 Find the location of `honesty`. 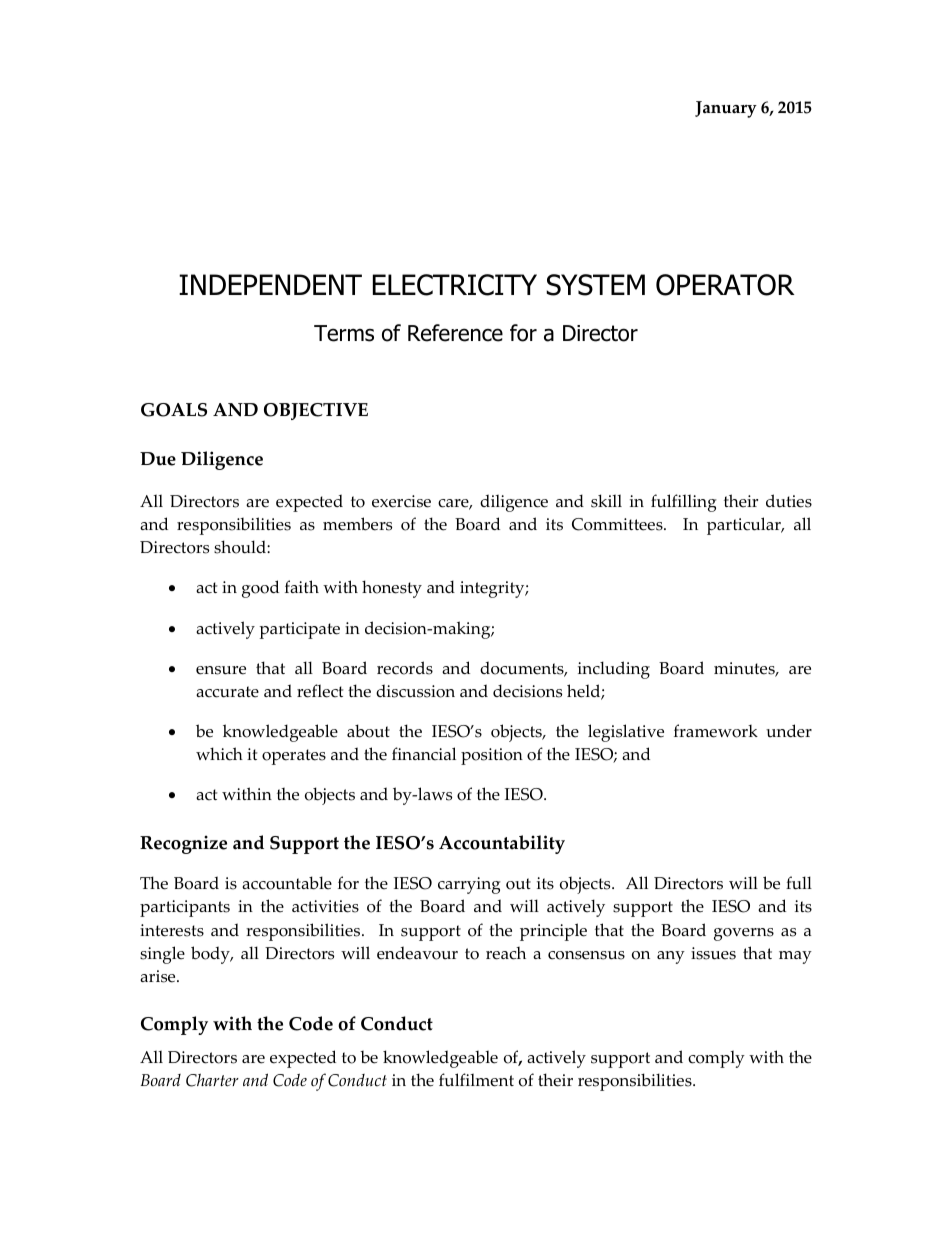

honesty is located at coordinates (392, 589).
